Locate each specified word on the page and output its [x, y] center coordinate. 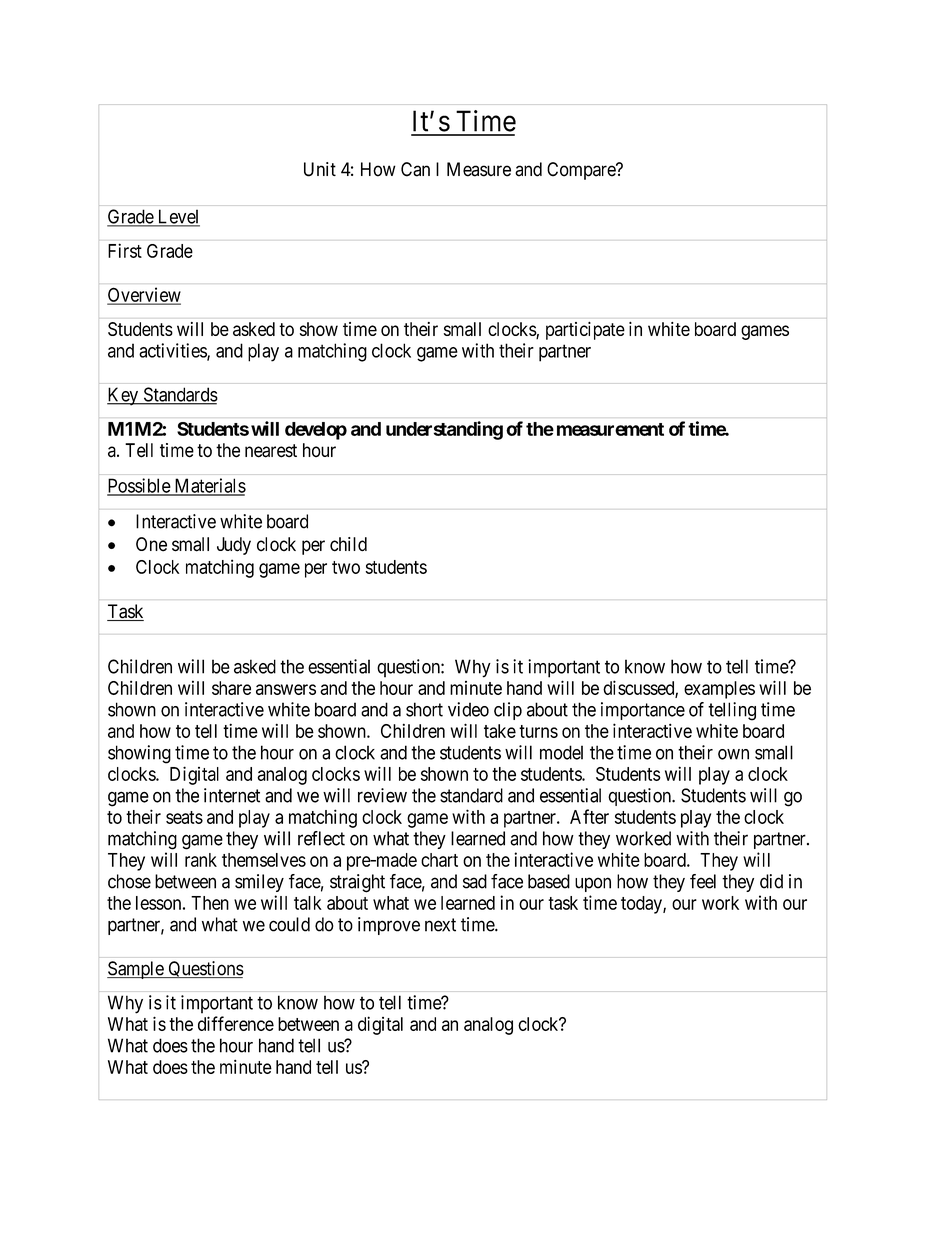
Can [415, 169]
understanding [444, 430]
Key [123, 396]
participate [585, 331]
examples [719, 690]
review [382, 795]
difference [236, 1023]
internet [232, 795]
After [589, 816]
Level [177, 217]
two [346, 567]
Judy [234, 546]
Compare [582, 171]
